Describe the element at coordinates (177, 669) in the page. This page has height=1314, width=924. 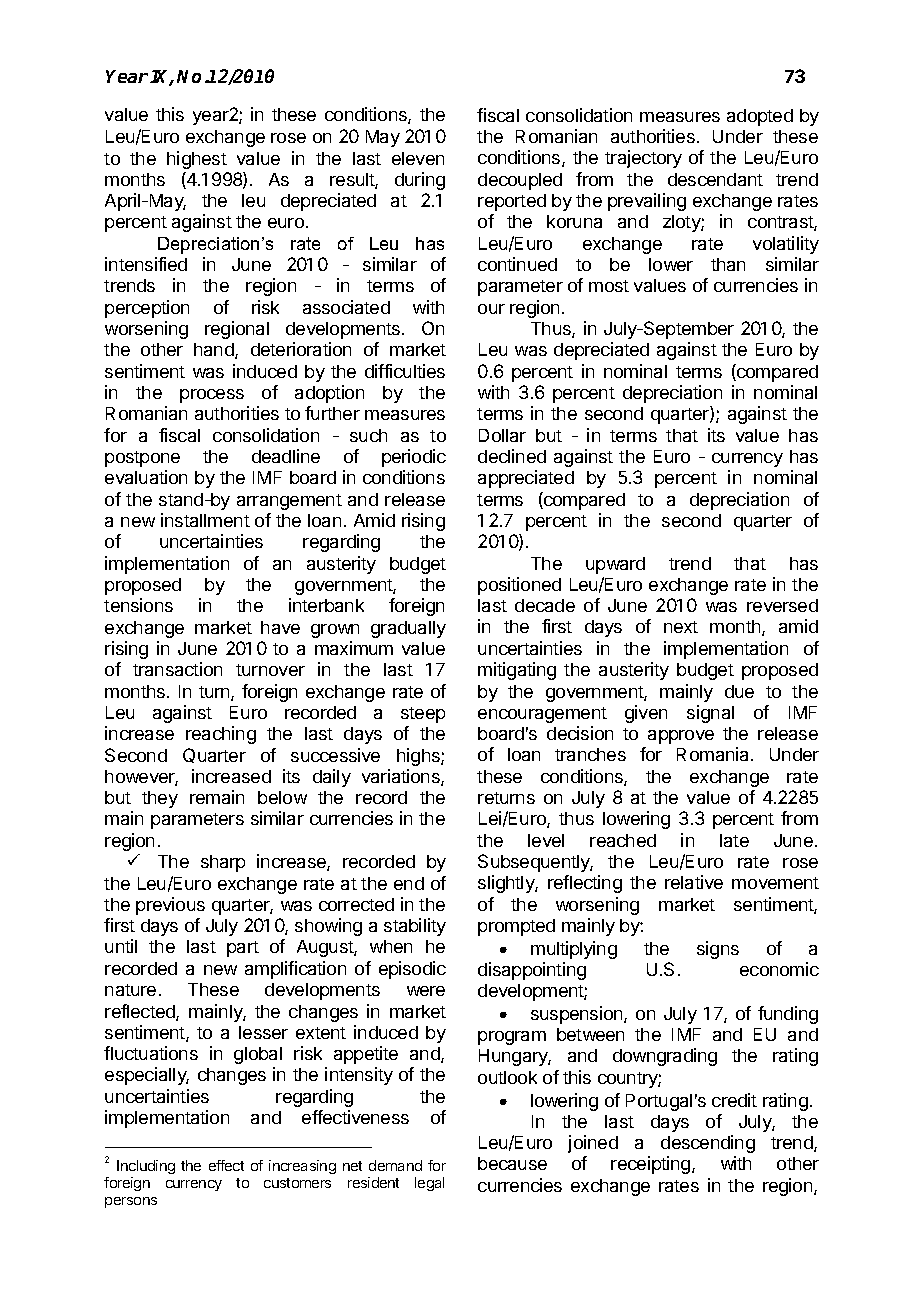
I see `transaction` at that location.
